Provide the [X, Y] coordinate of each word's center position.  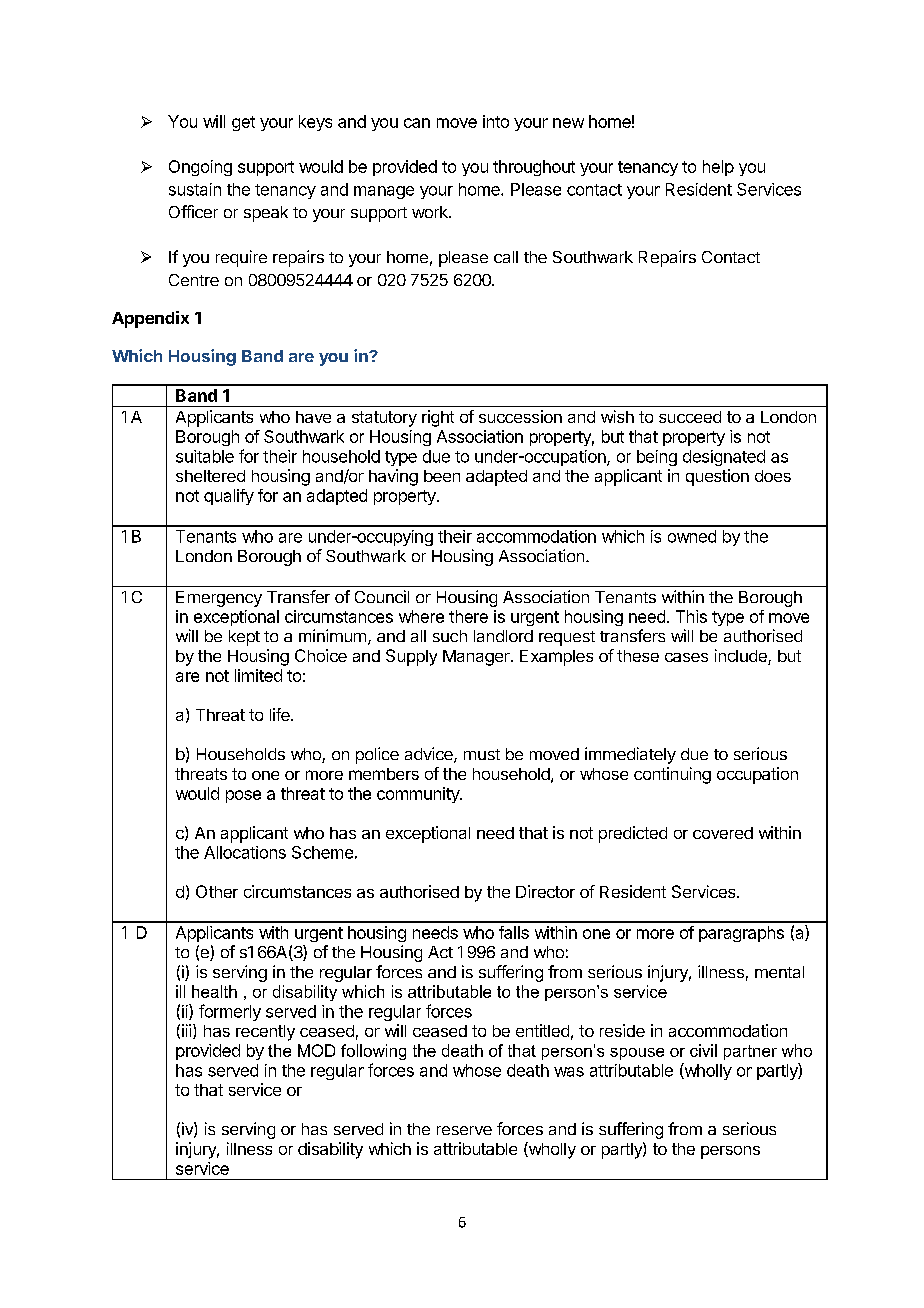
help [718, 168]
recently [265, 1033]
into [496, 121]
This [691, 616]
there [468, 616]
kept [244, 638]
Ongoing [200, 168]
